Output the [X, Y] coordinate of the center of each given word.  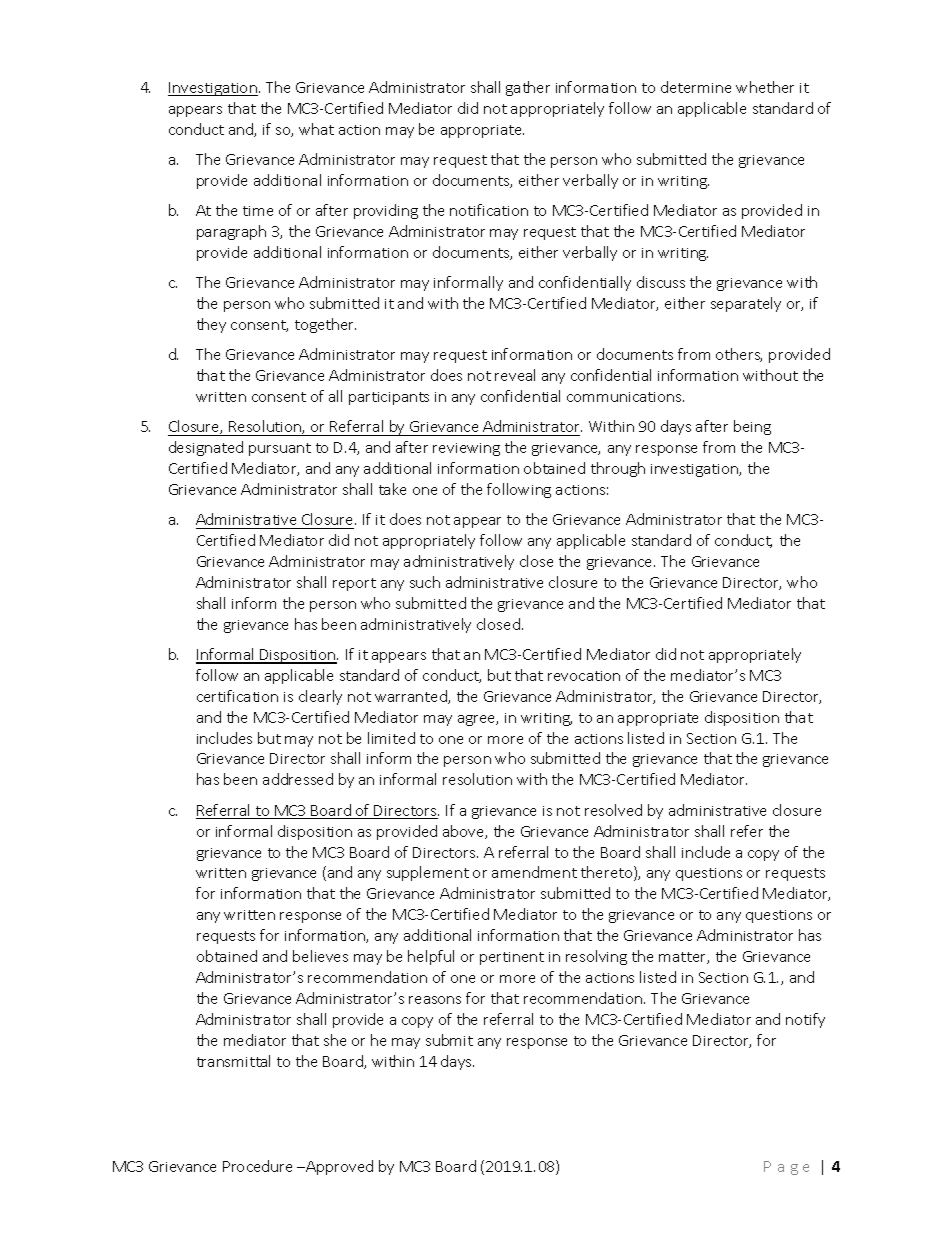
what [316, 129]
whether [765, 87]
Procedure [257, 1166]
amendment [534, 872]
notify [805, 1020]
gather [528, 88]
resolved [613, 810]
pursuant [280, 449]
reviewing [466, 449]
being [752, 427]
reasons [435, 1000]
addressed [298, 779]
